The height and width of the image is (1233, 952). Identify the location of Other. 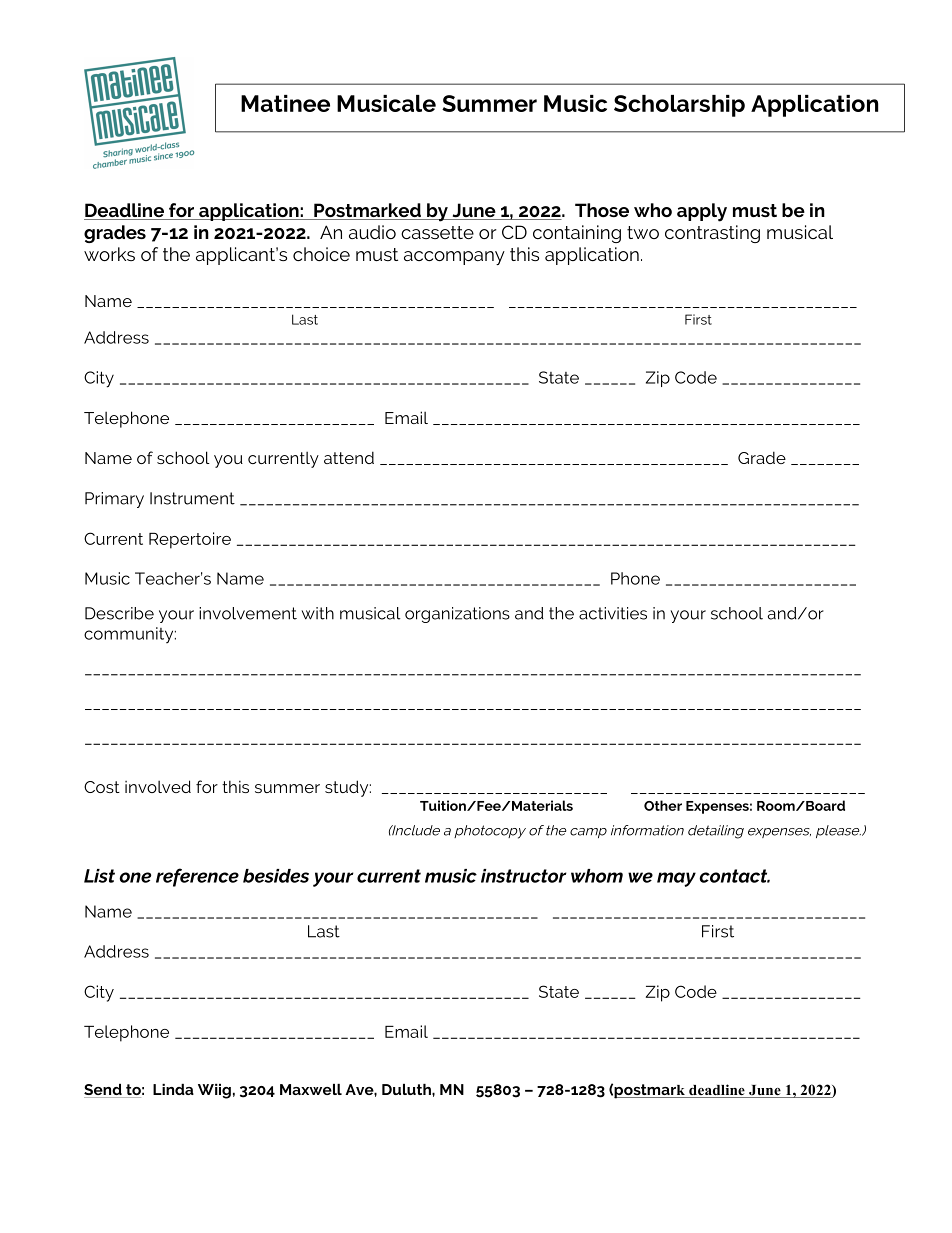
(663, 805).
